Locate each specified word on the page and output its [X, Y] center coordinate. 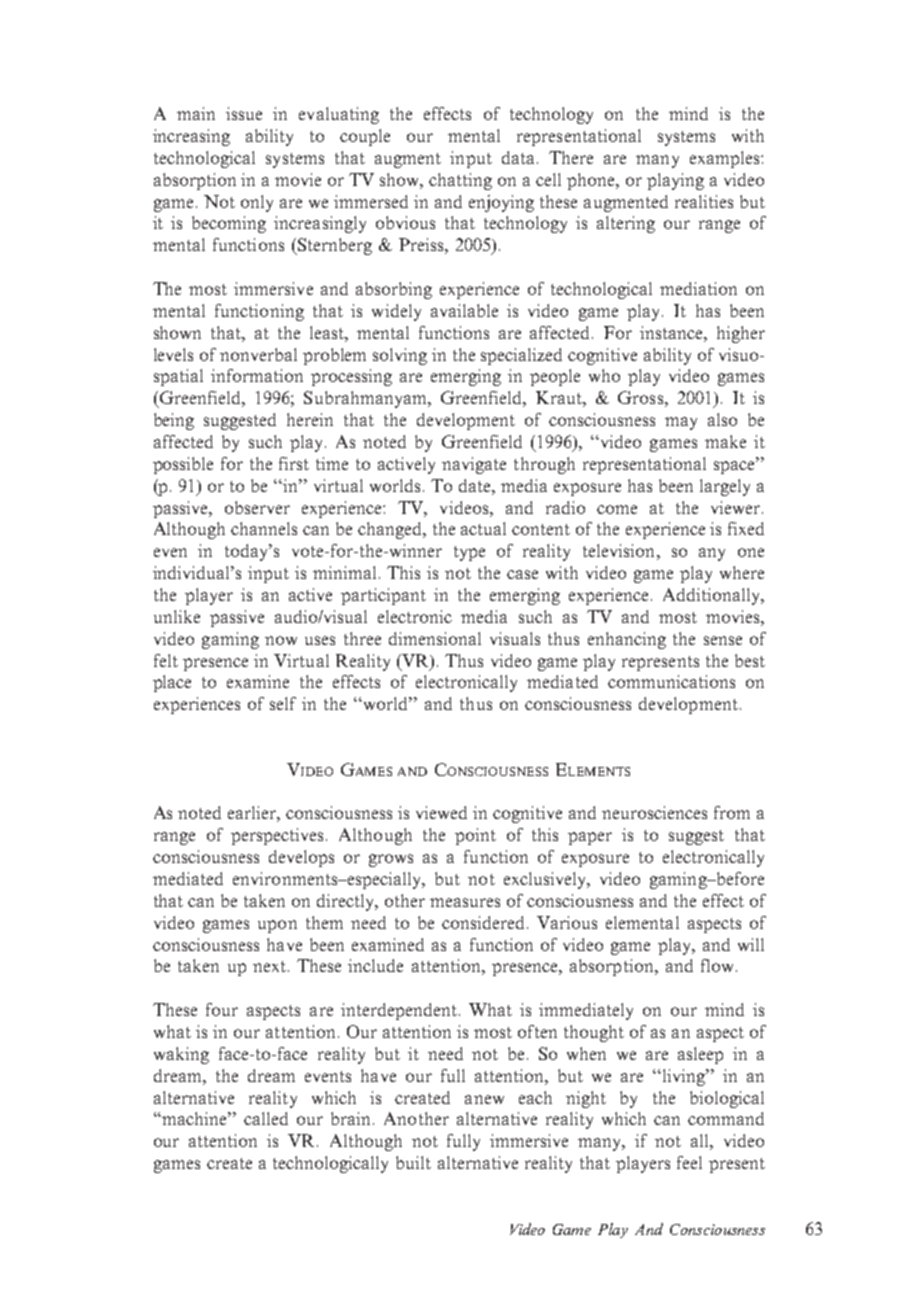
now [281, 640]
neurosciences [654, 812]
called [266, 1118]
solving [400, 356]
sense [723, 640]
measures [465, 902]
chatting [460, 181]
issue [244, 113]
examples [726, 159]
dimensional [435, 638]
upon [277, 926]
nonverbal [258, 354]
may [681, 423]
